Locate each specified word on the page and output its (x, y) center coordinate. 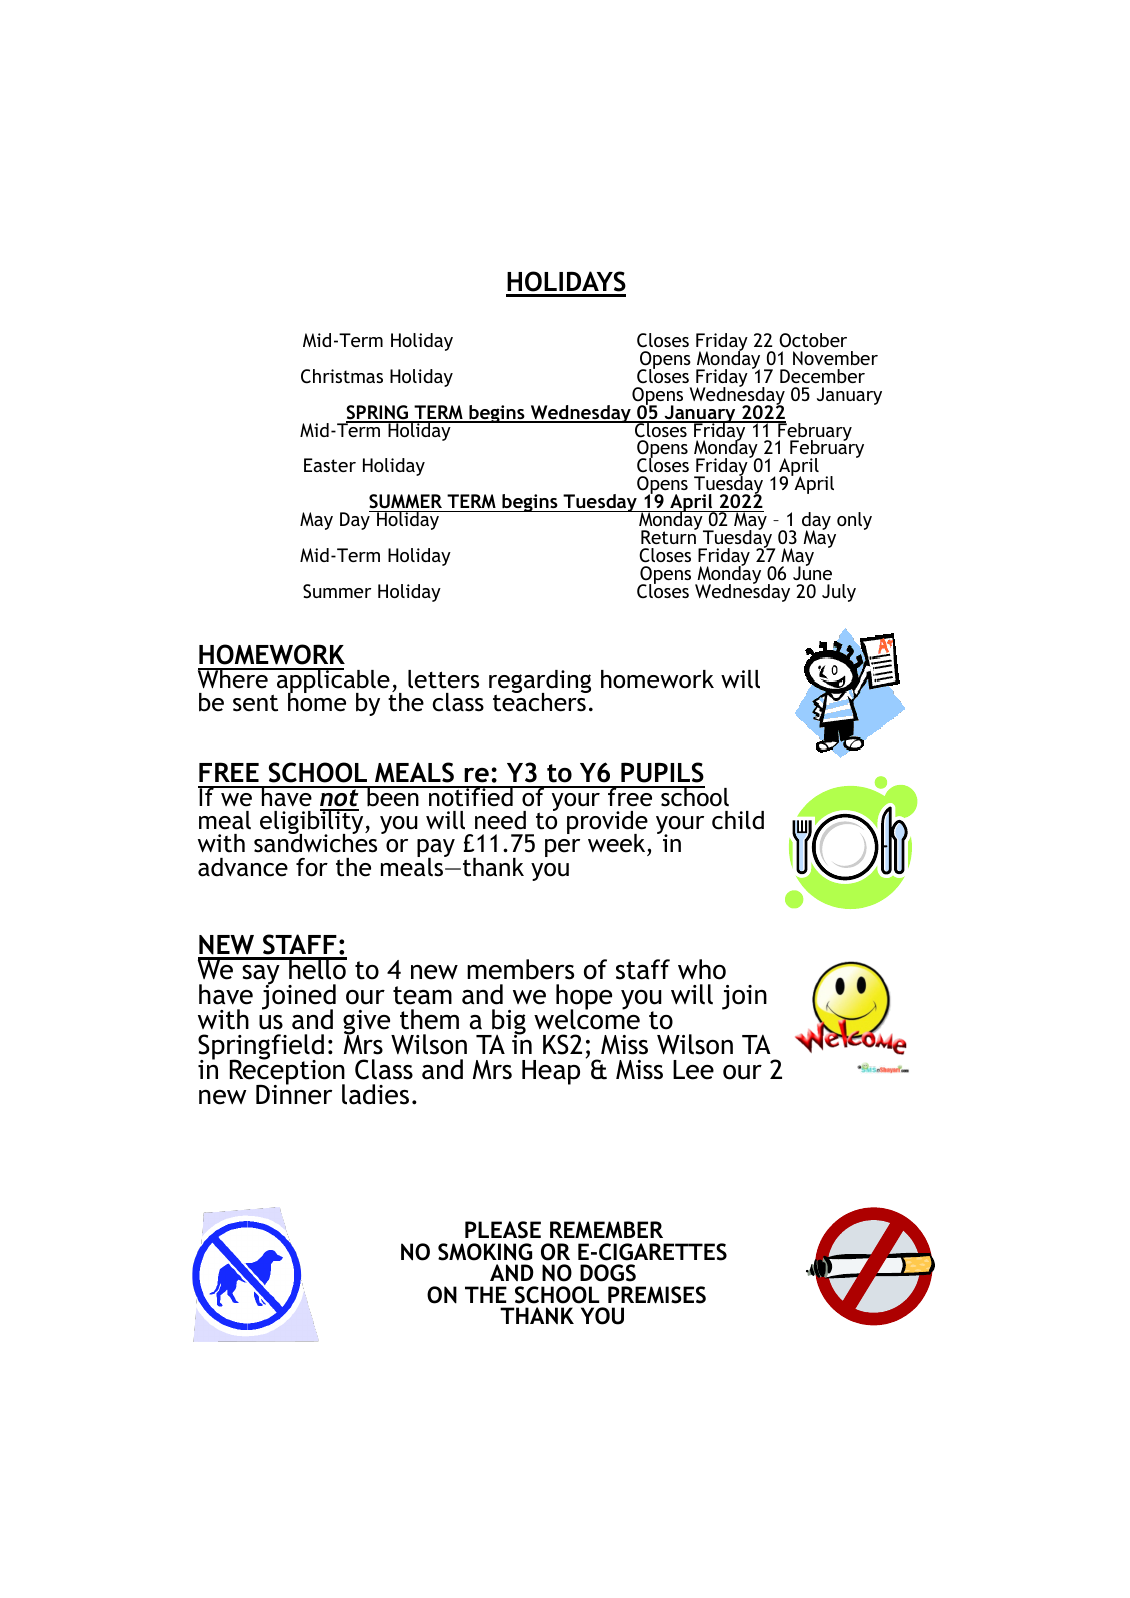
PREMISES (657, 1295)
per (562, 848)
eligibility (313, 823)
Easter (330, 465)
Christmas (342, 376)
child (738, 820)
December (822, 376)
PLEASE (503, 1230)
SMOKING (485, 1252)
